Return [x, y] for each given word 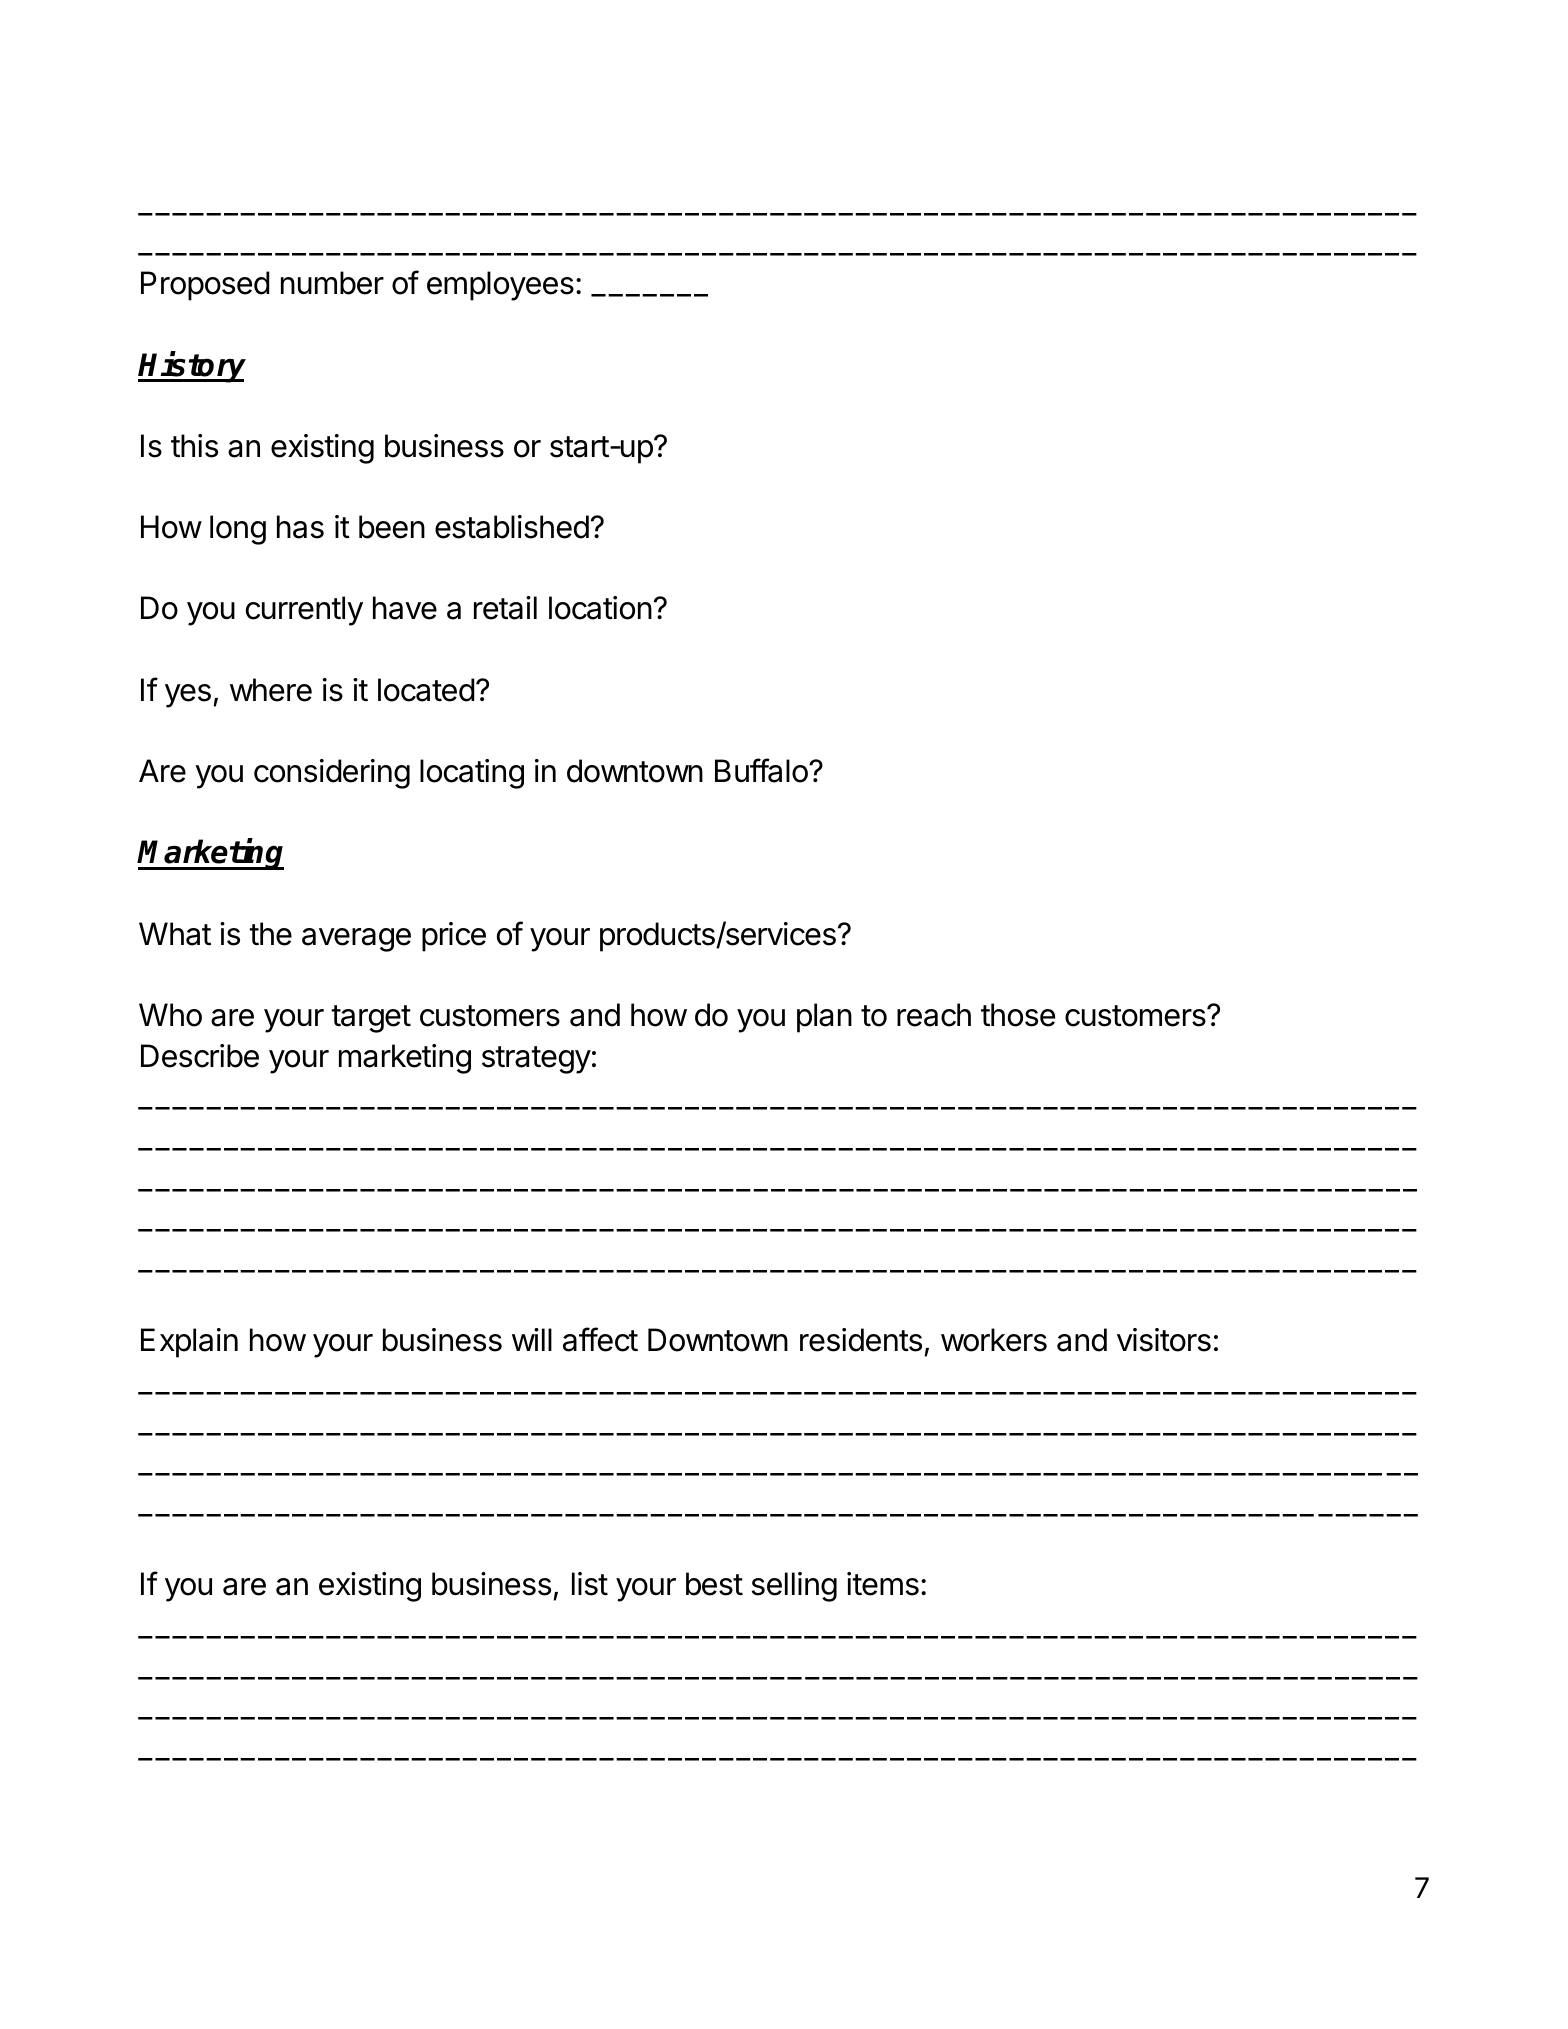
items [883, 1584]
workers [994, 1340]
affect [600, 1339]
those [1018, 1015]
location [600, 608]
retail [505, 608]
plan [824, 1018]
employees [500, 286]
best [714, 1584]
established [512, 527]
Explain [189, 1343]
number [332, 283]
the [270, 934]
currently [304, 611]
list [590, 1584]
